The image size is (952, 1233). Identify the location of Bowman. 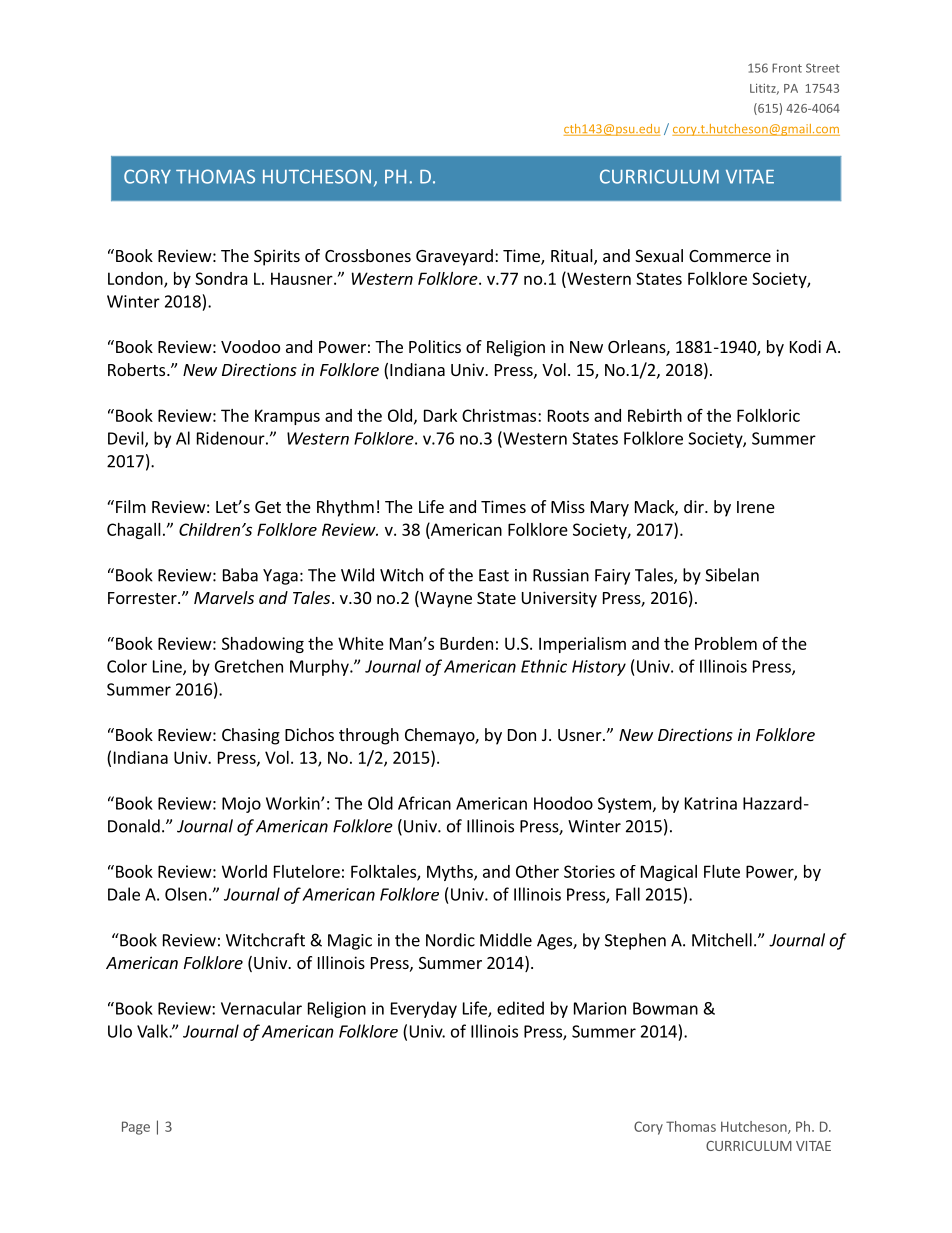
(665, 1008).
